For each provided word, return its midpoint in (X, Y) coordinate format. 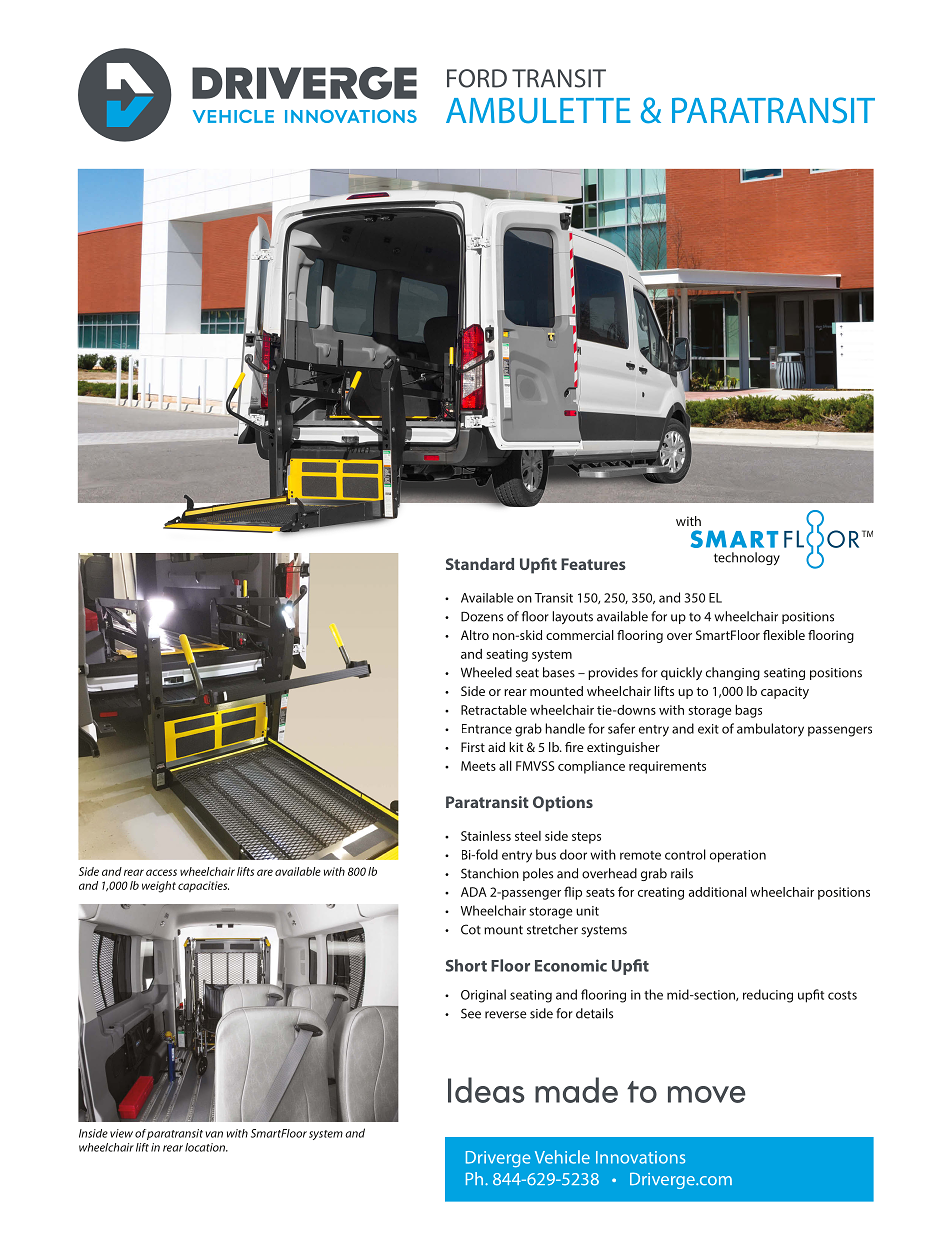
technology (747, 558)
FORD (477, 78)
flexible (784, 635)
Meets (478, 766)
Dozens (482, 616)
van (214, 1134)
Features (593, 564)
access (161, 872)
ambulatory (770, 730)
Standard (480, 564)
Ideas (486, 1090)
